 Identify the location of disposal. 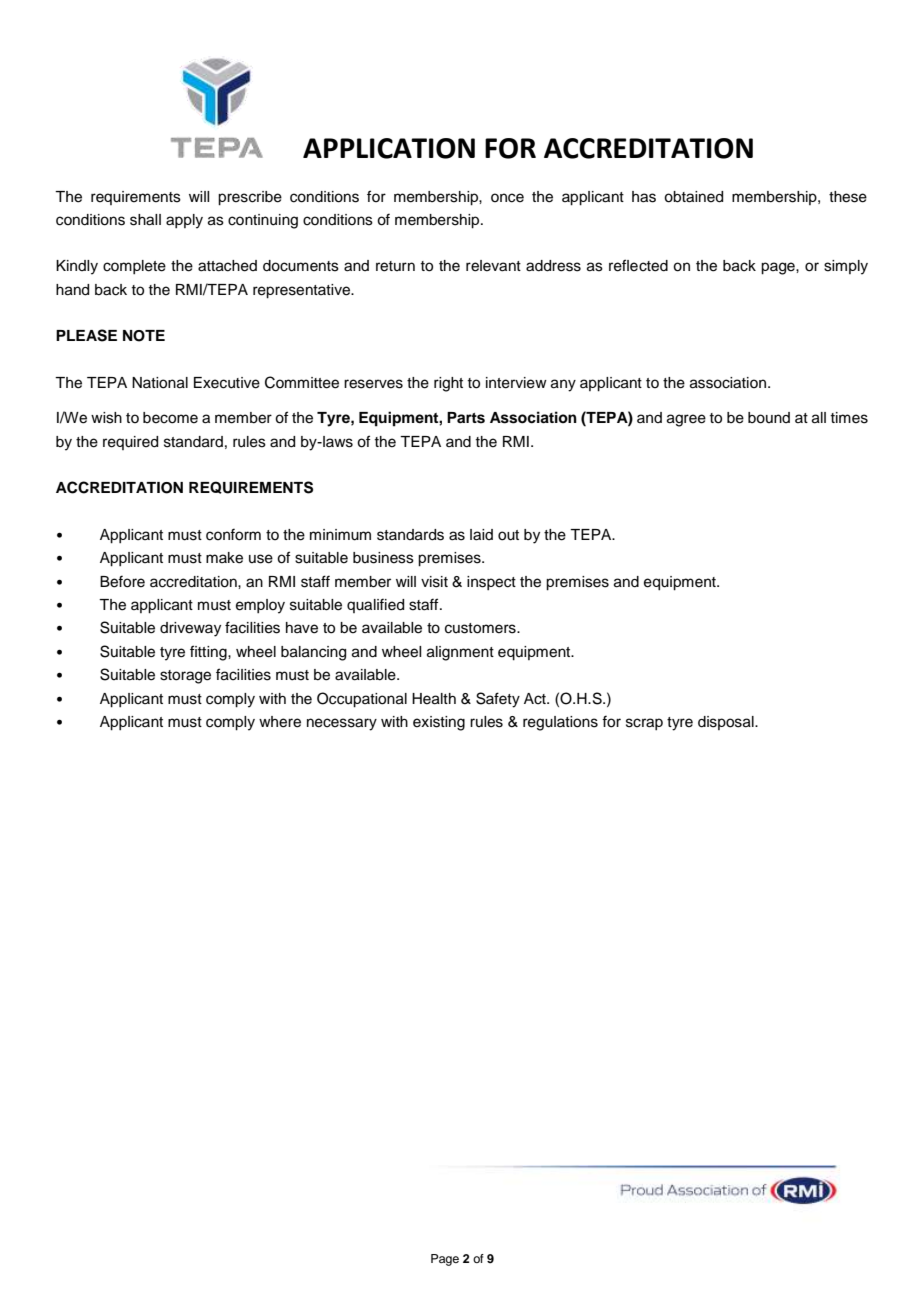
(727, 723).
